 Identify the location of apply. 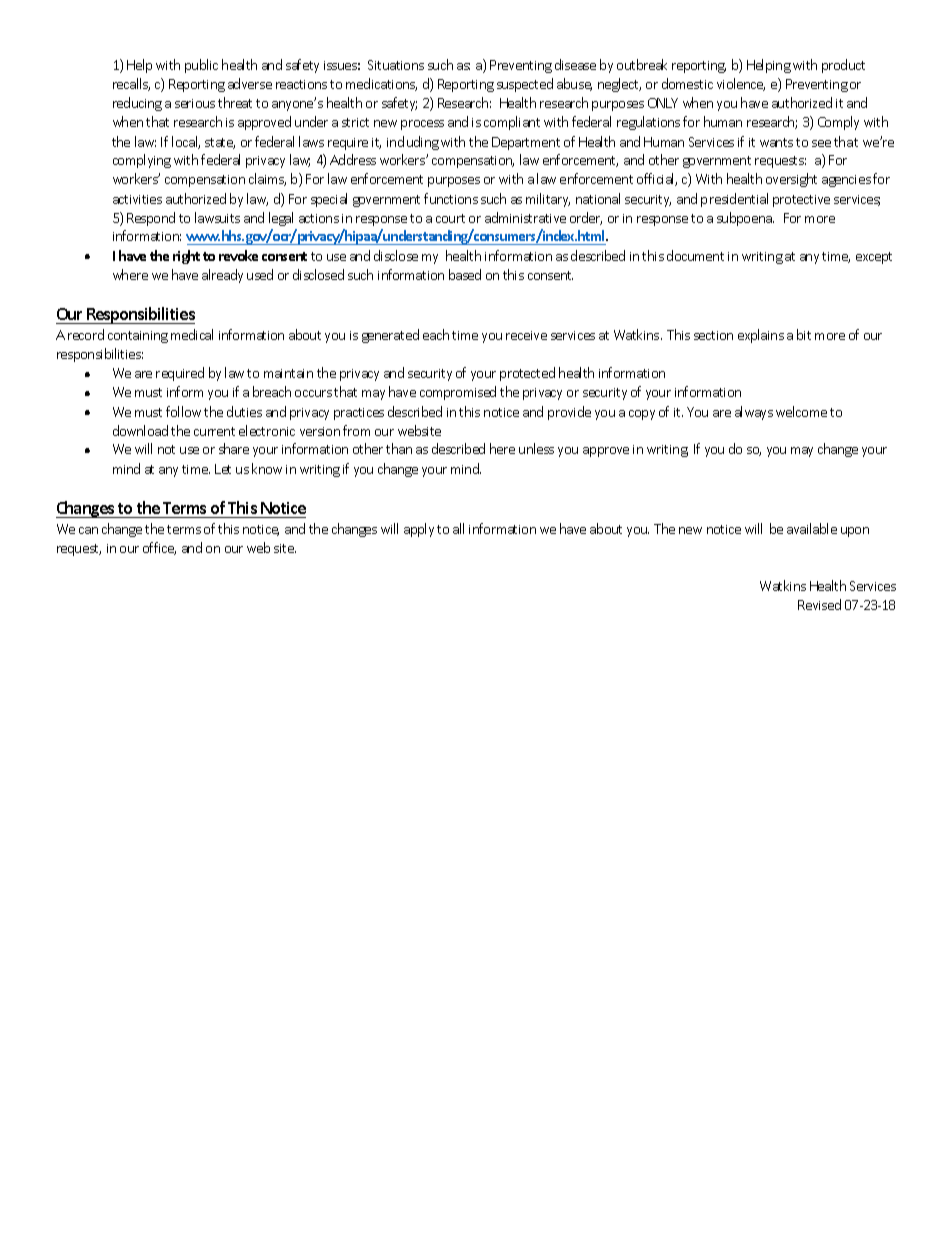
(419, 530).
